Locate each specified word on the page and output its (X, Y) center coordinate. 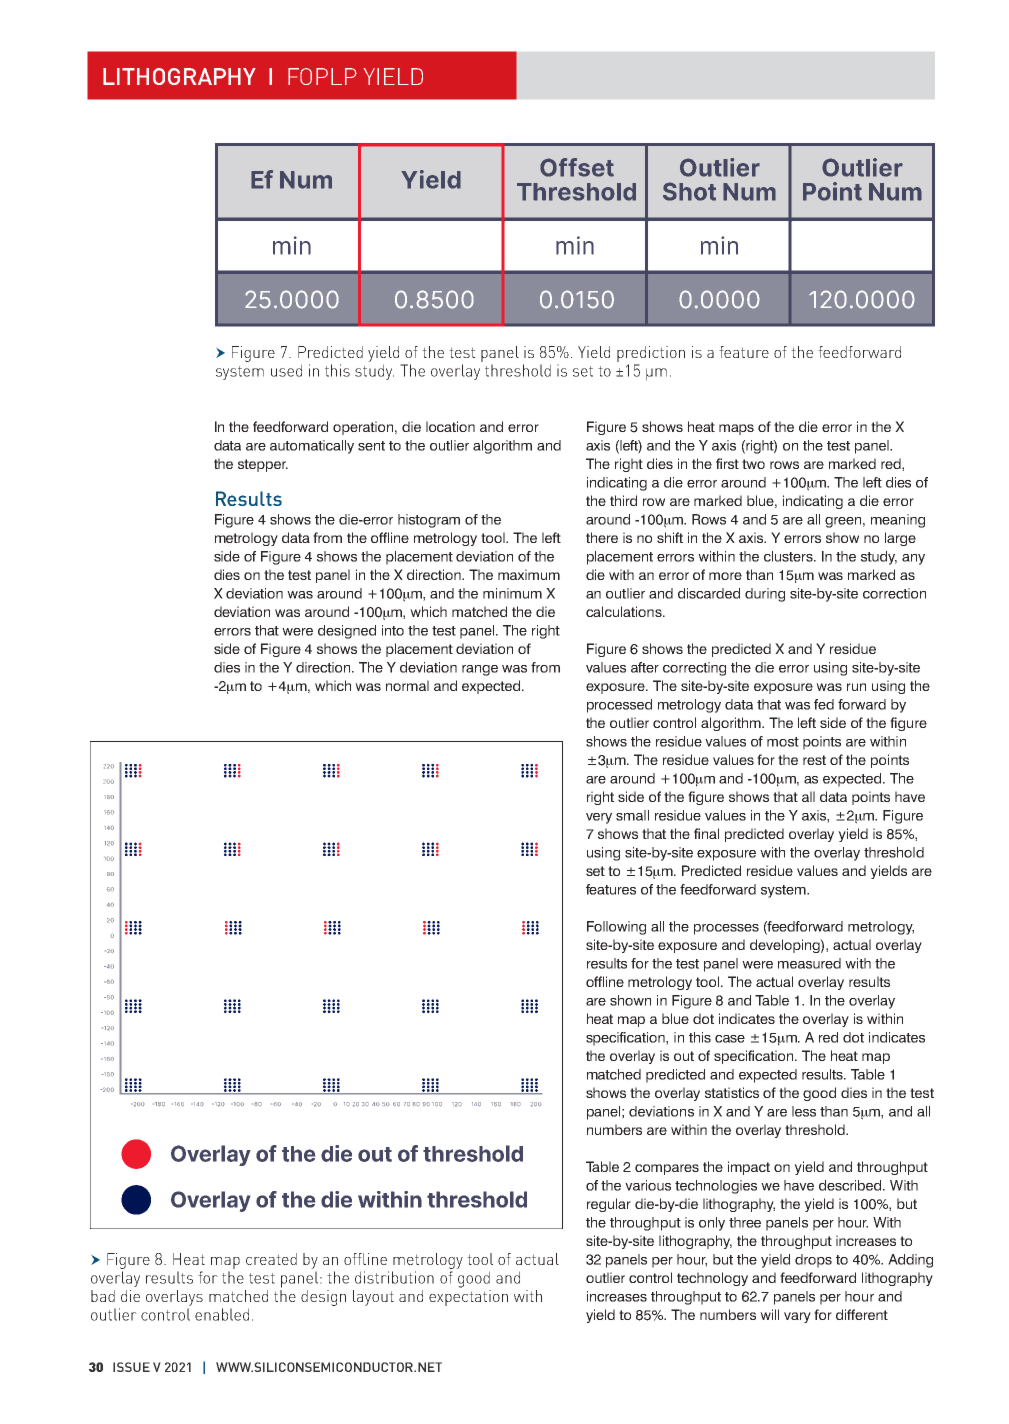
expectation (468, 1296)
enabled (222, 1314)
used (286, 370)
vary (797, 1317)
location (450, 426)
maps (736, 429)
